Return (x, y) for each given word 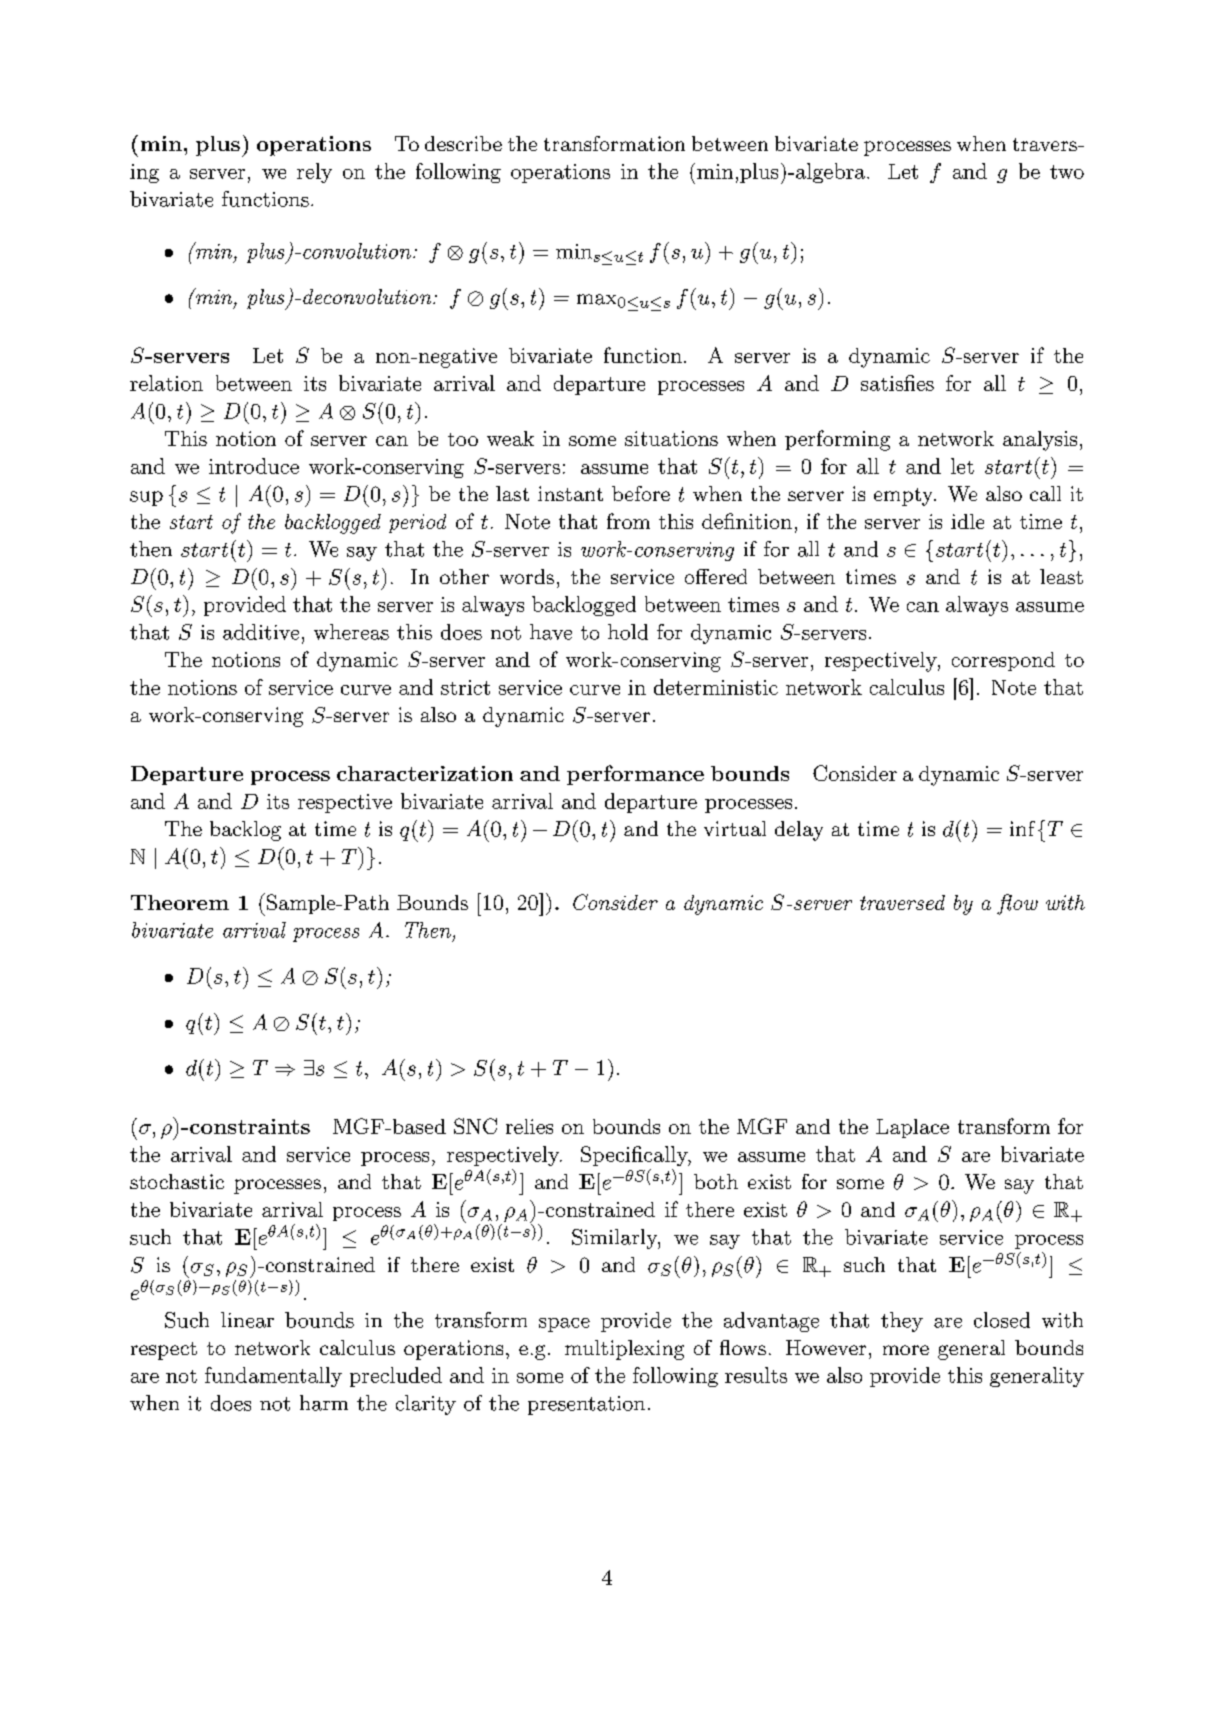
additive (261, 632)
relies (529, 1126)
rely (314, 173)
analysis (1040, 441)
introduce (254, 466)
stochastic (177, 1181)
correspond (1003, 661)
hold (628, 632)
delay (799, 831)
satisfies (897, 383)
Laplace (912, 1128)
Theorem (180, 902)
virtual (735, 828)
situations (671, 438)
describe (463, 143)
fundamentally (273, 1377)
